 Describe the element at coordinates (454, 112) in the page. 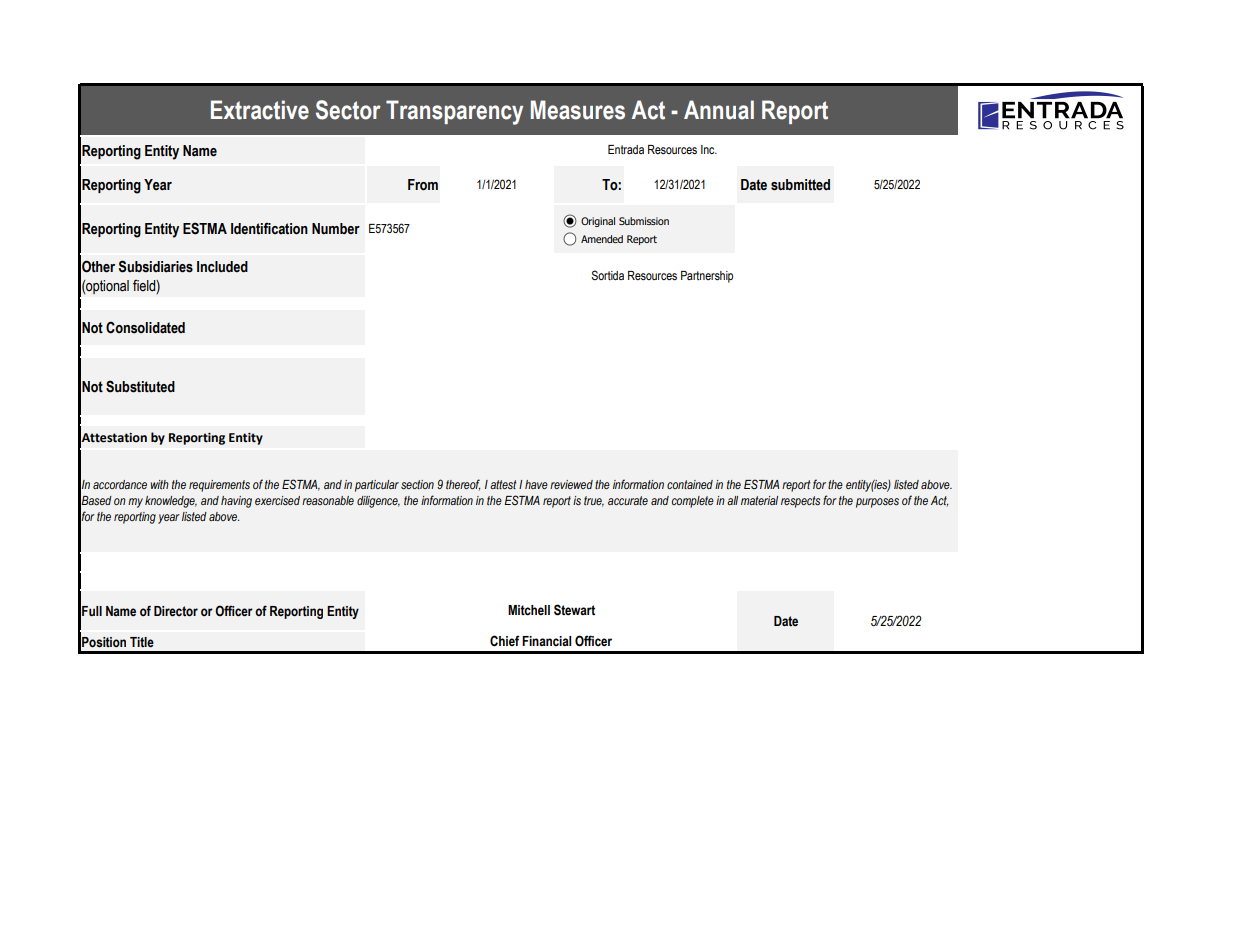

I see `Transparency` at that location.
